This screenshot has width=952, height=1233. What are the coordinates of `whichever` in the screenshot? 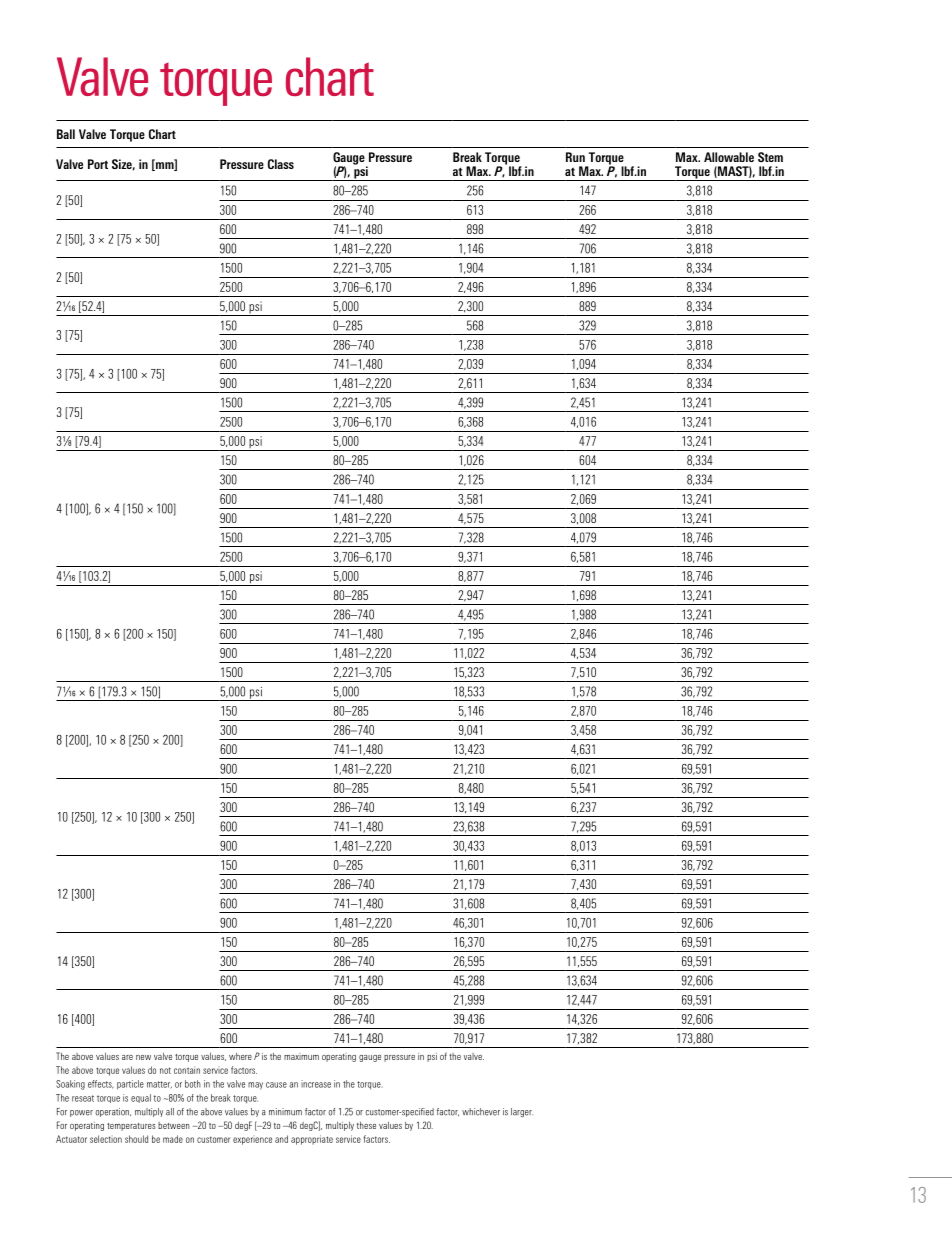 It's located at (481, 1112).
